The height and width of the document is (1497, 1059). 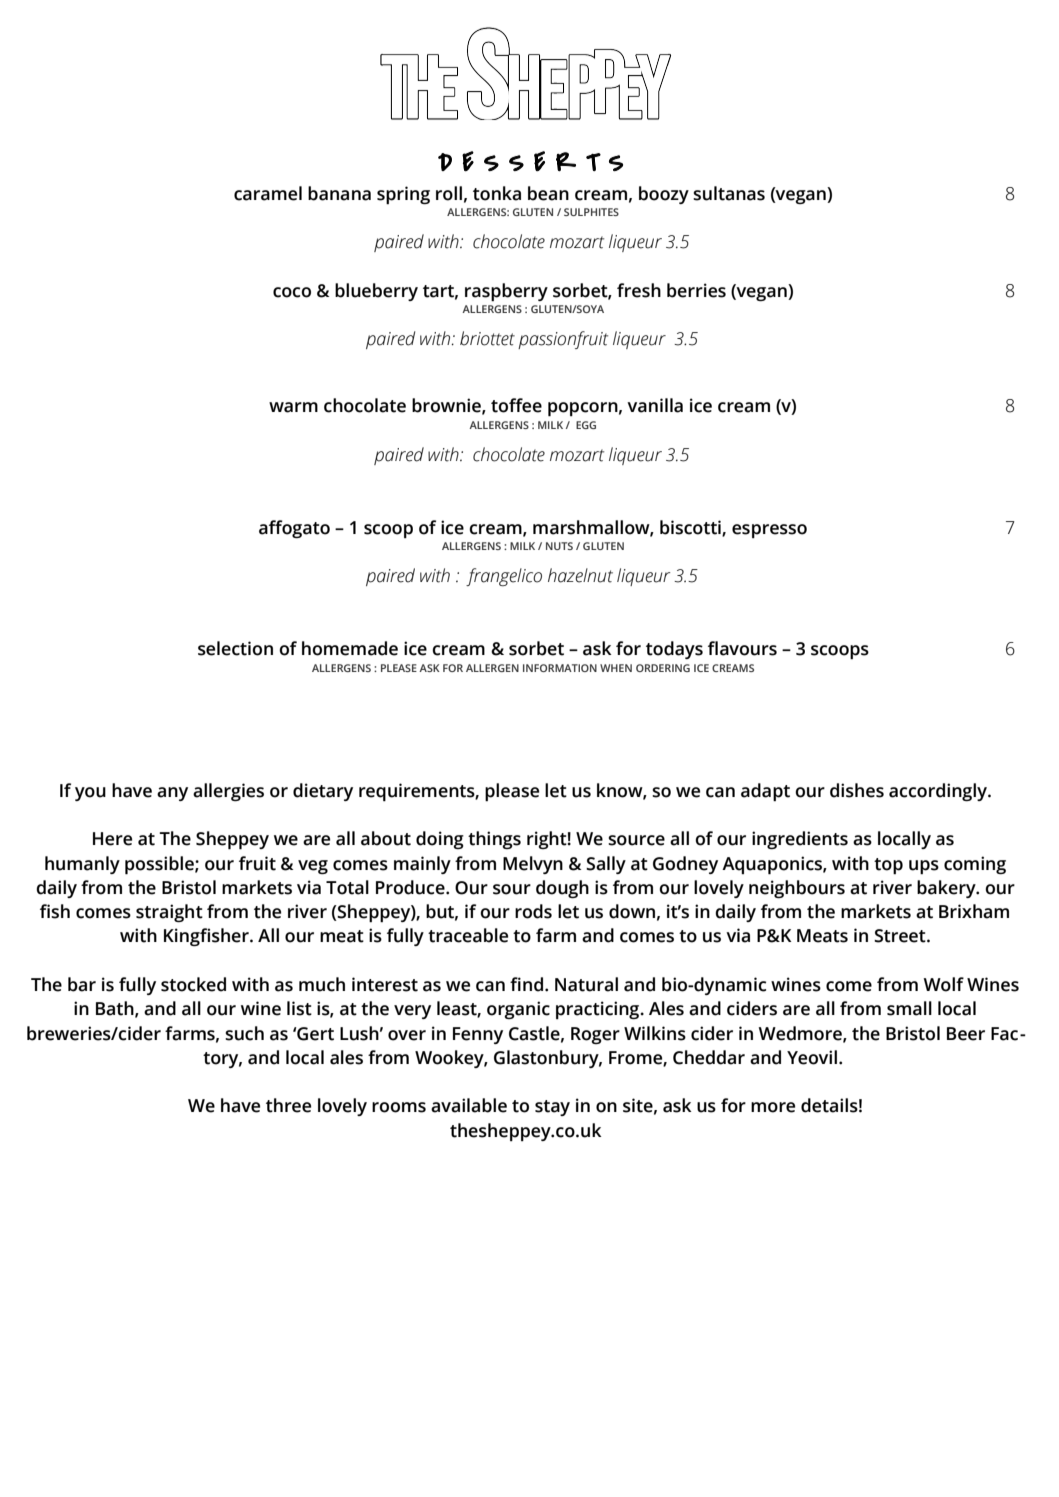 I want to click on banana, so click(x=339, y=193).
